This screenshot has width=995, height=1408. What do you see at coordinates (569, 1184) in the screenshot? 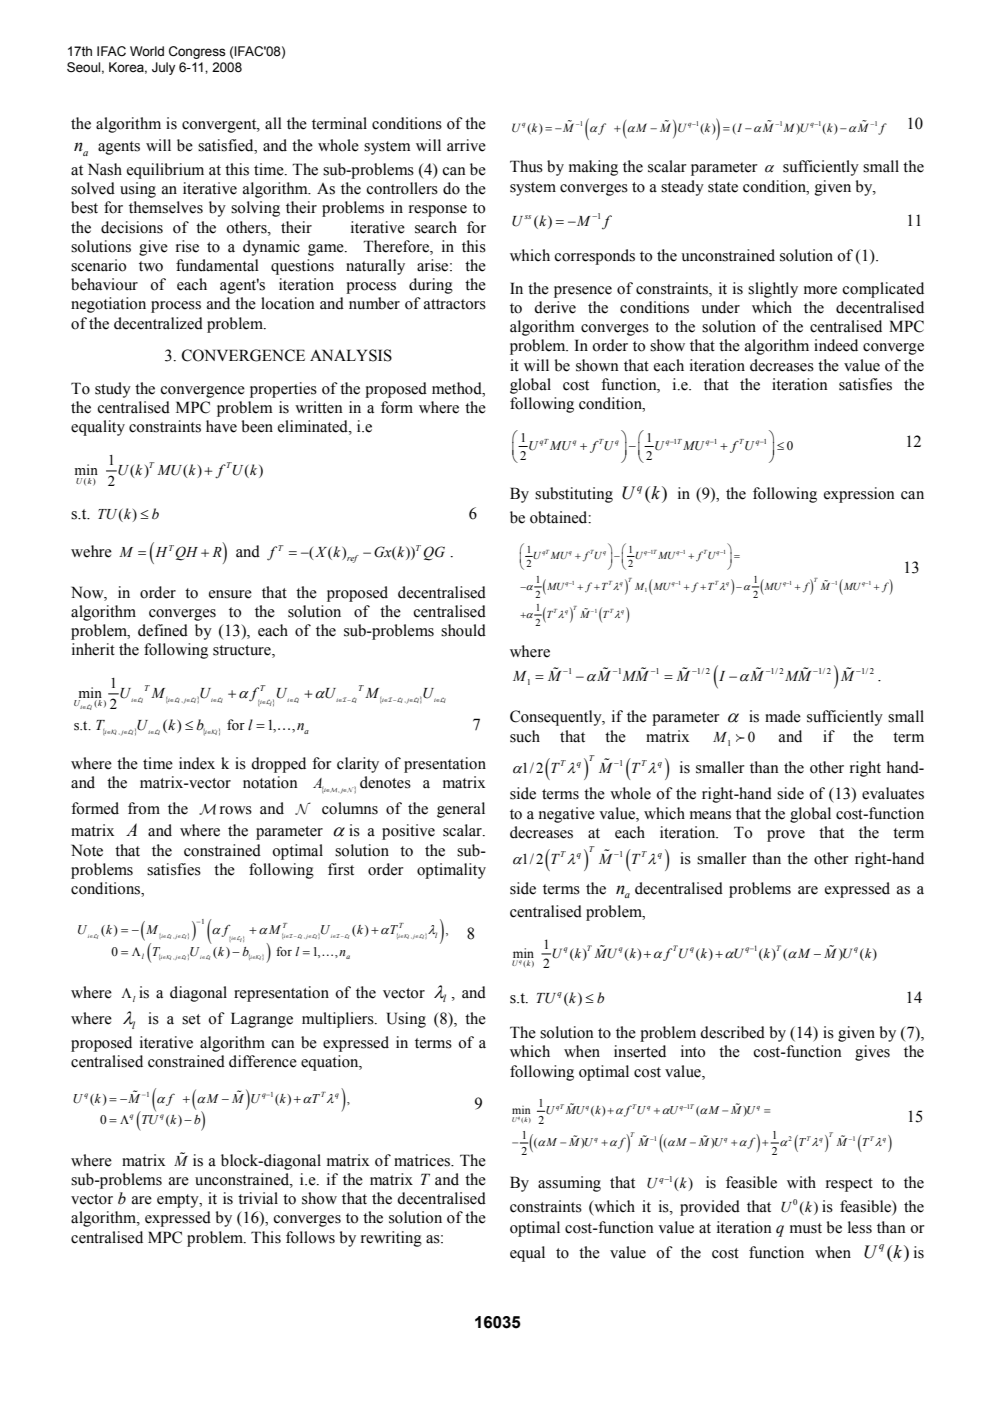
I see `assuming` at bounding box center [569, 1184].
